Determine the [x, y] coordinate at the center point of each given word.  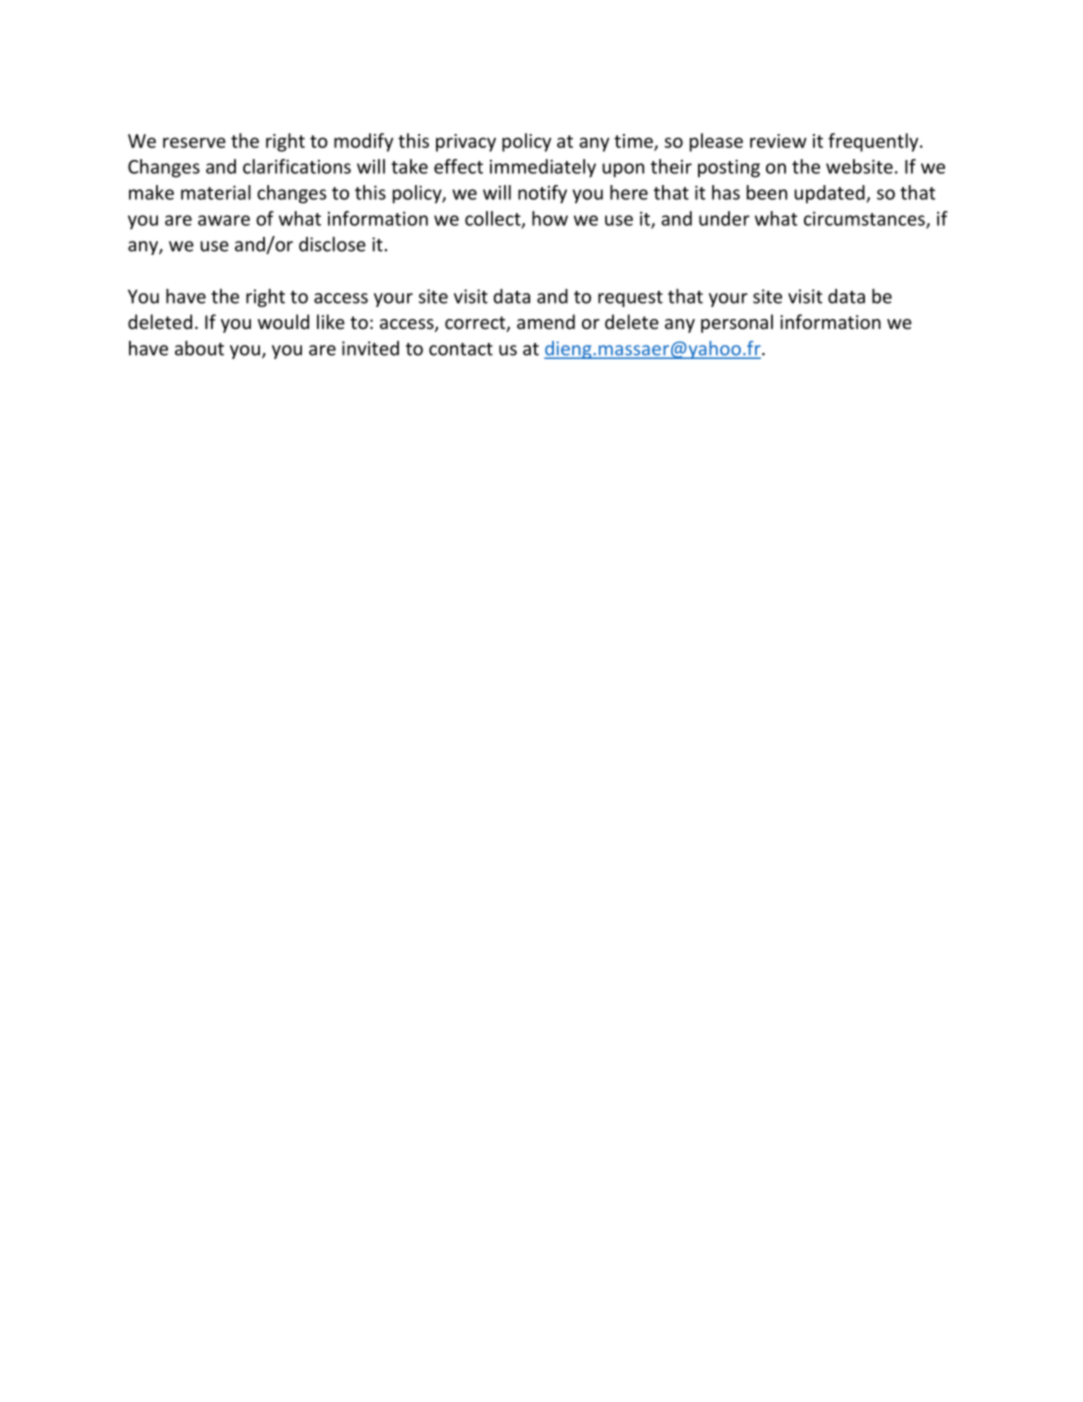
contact [461, 349]
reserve [194, 142]
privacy [466, 143]
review [778, 141]
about [199, 348]
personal [737, 323]
